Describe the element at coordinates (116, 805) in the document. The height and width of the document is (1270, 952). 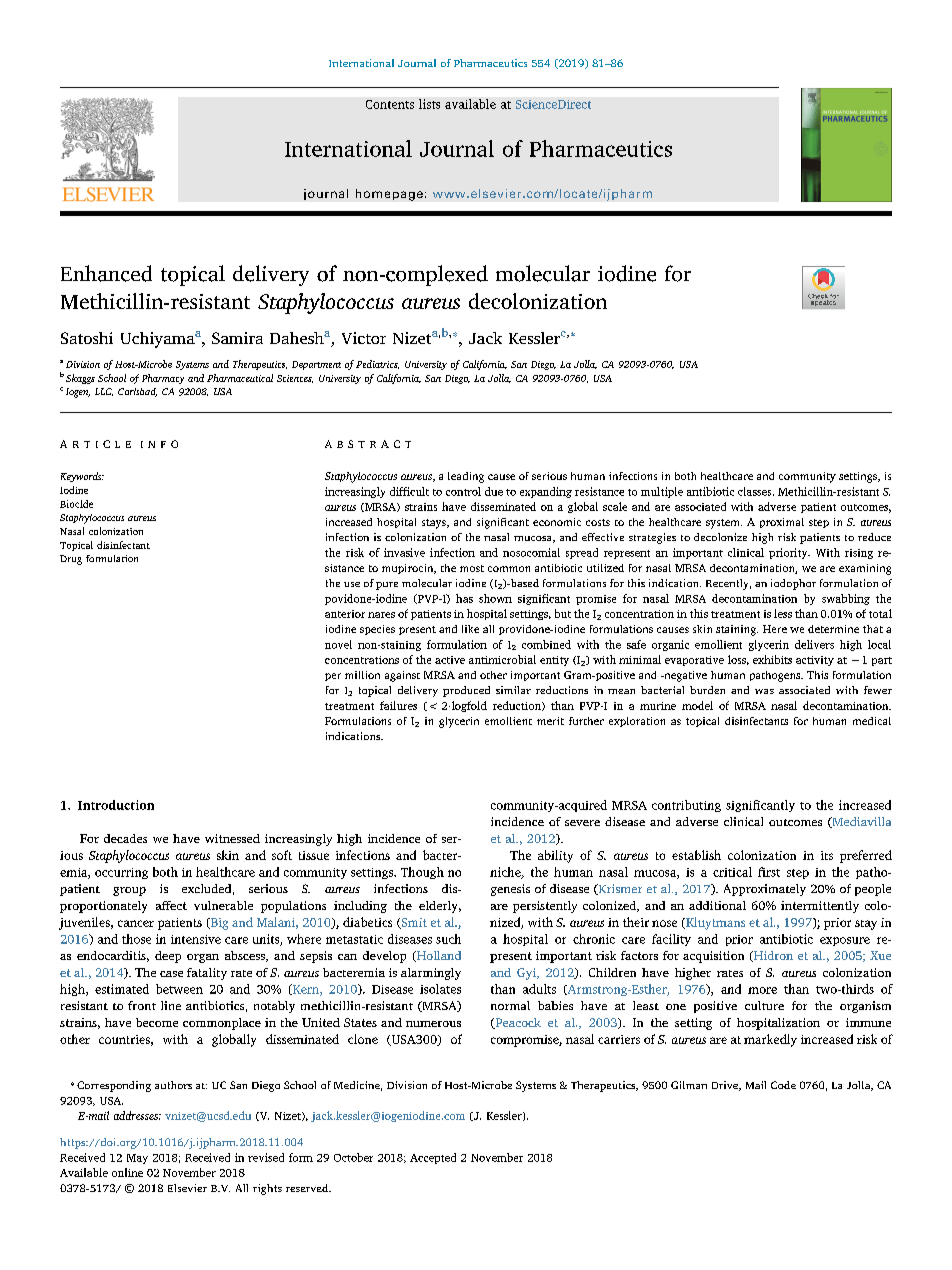
I see `Introduction` at that location.
